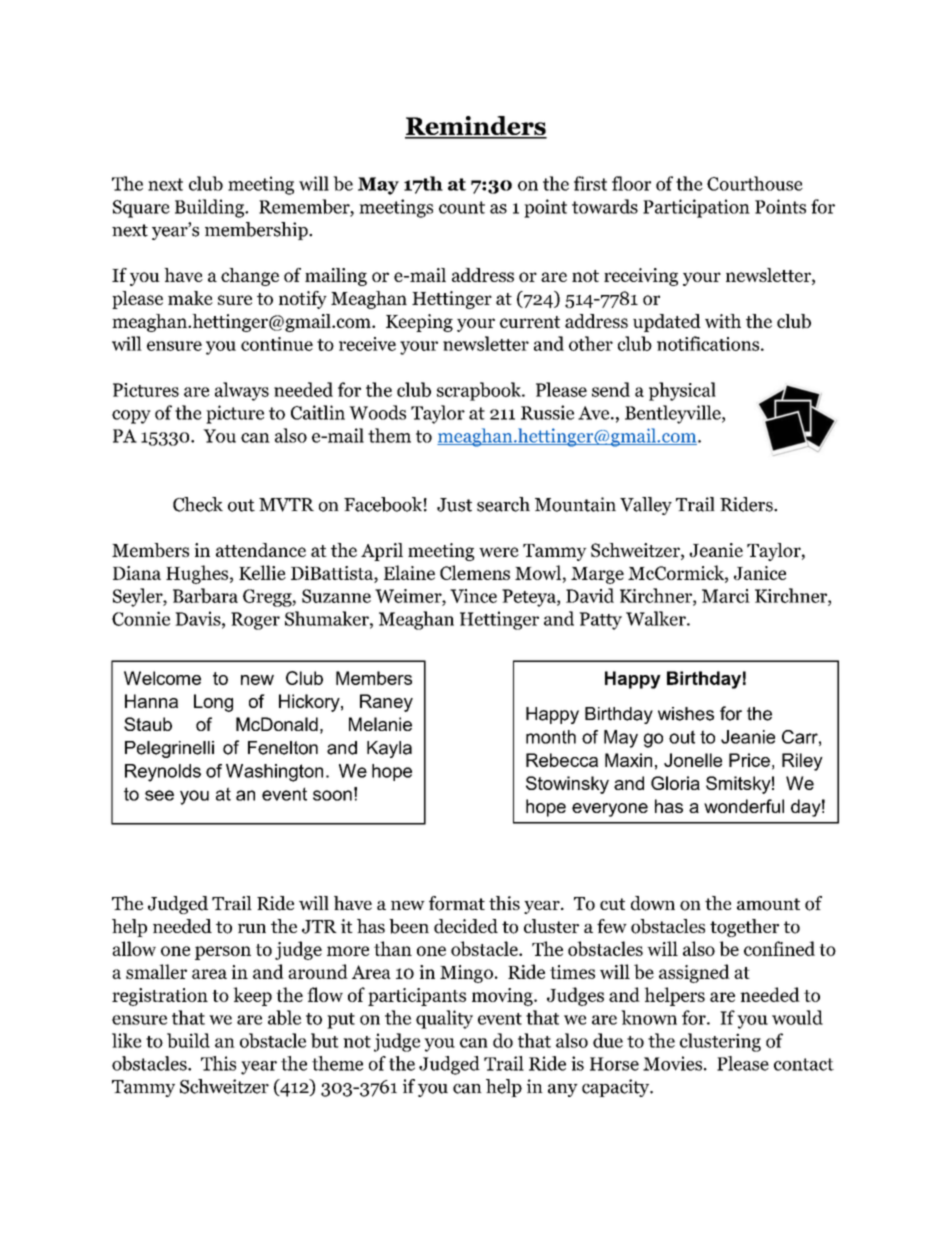 This image has height=1233, width=952. Describe the element at coordinates (126, 1040) in the image. I see `like` at that location.
